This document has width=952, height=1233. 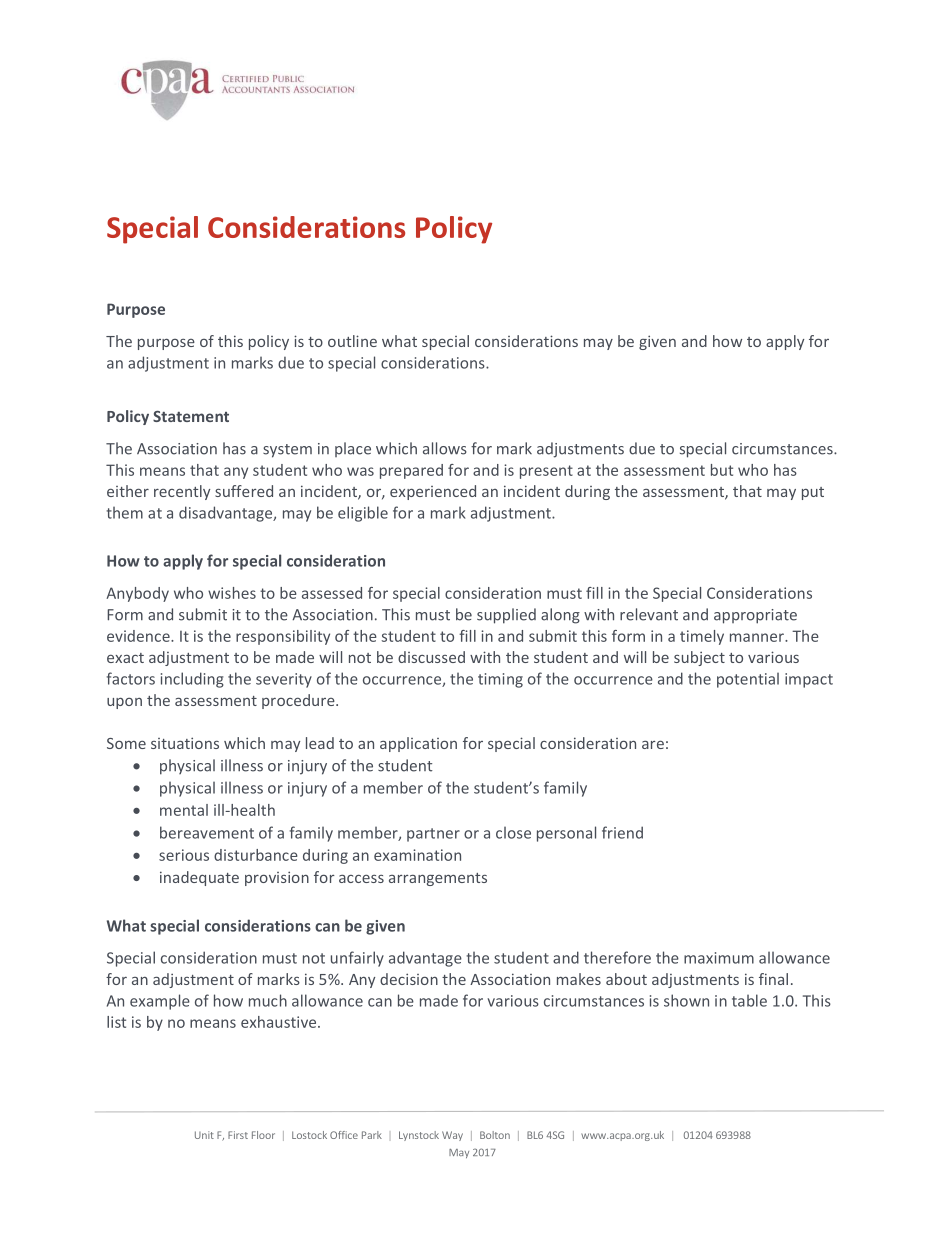 What do you see at coordinates (204, 1135) in the document?
I see `Unit` at bounding box center [204, 1135].
